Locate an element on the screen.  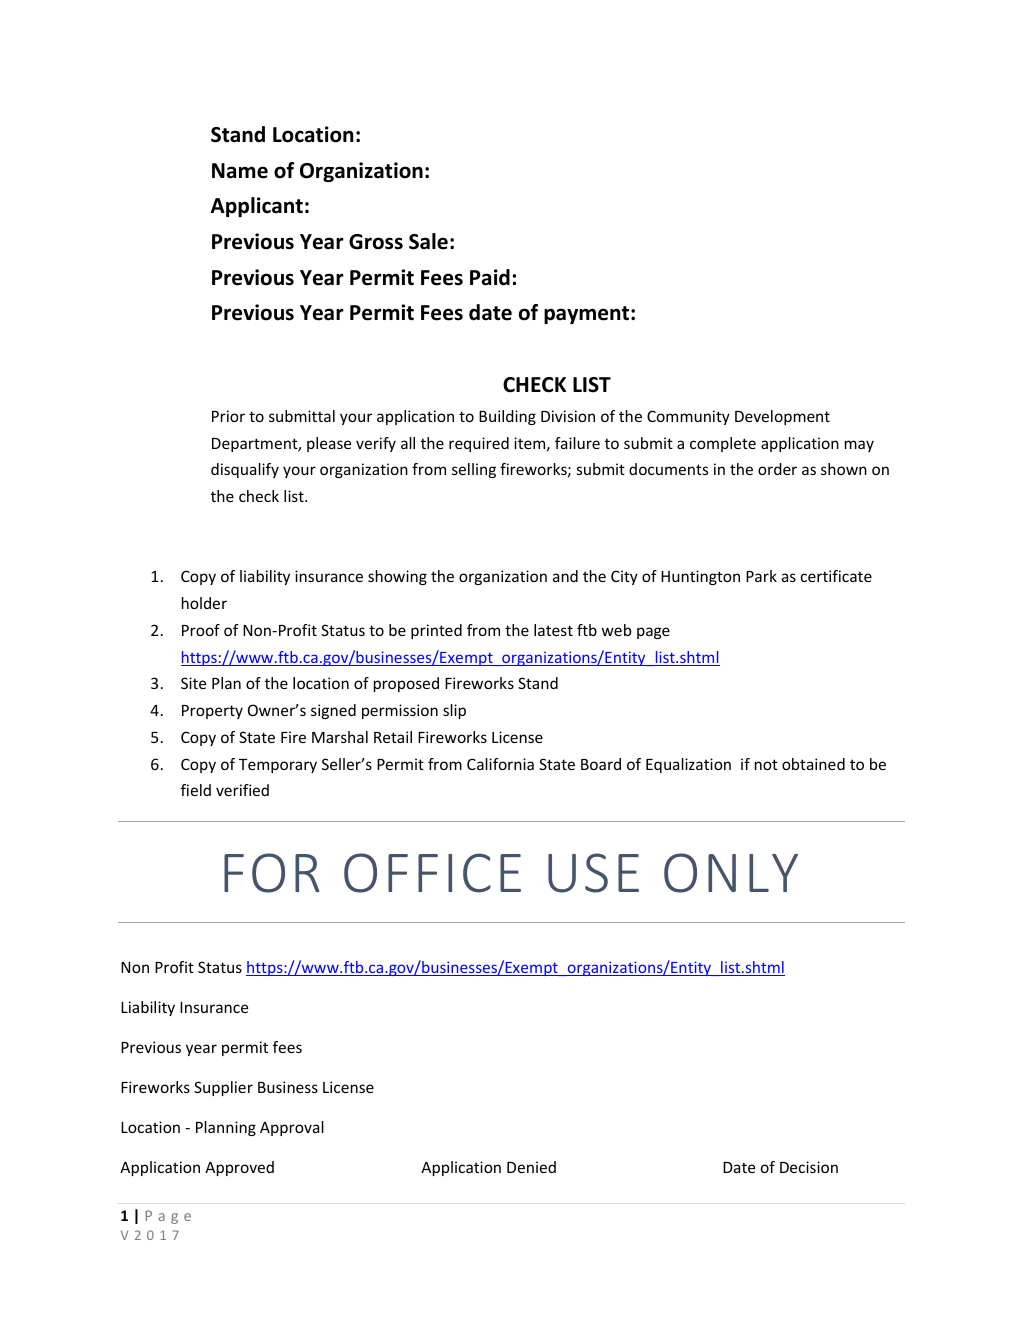
Approval is located at coordinates (292, 1128).
